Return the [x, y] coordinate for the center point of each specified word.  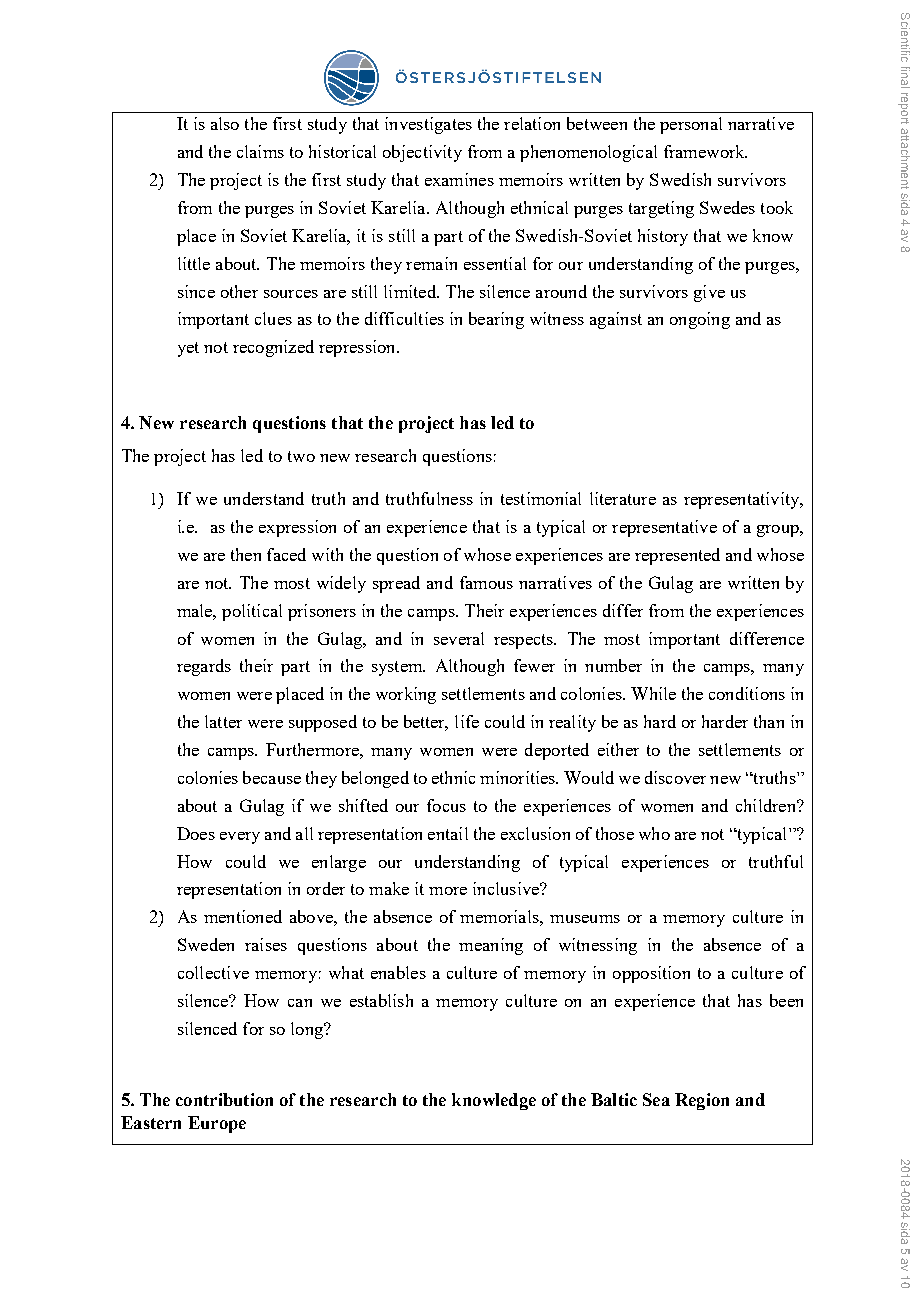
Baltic [614, 1099]
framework [705, 151]
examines [459, 179]
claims [260, 151]
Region [702, 1101]
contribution [224, 1099]
